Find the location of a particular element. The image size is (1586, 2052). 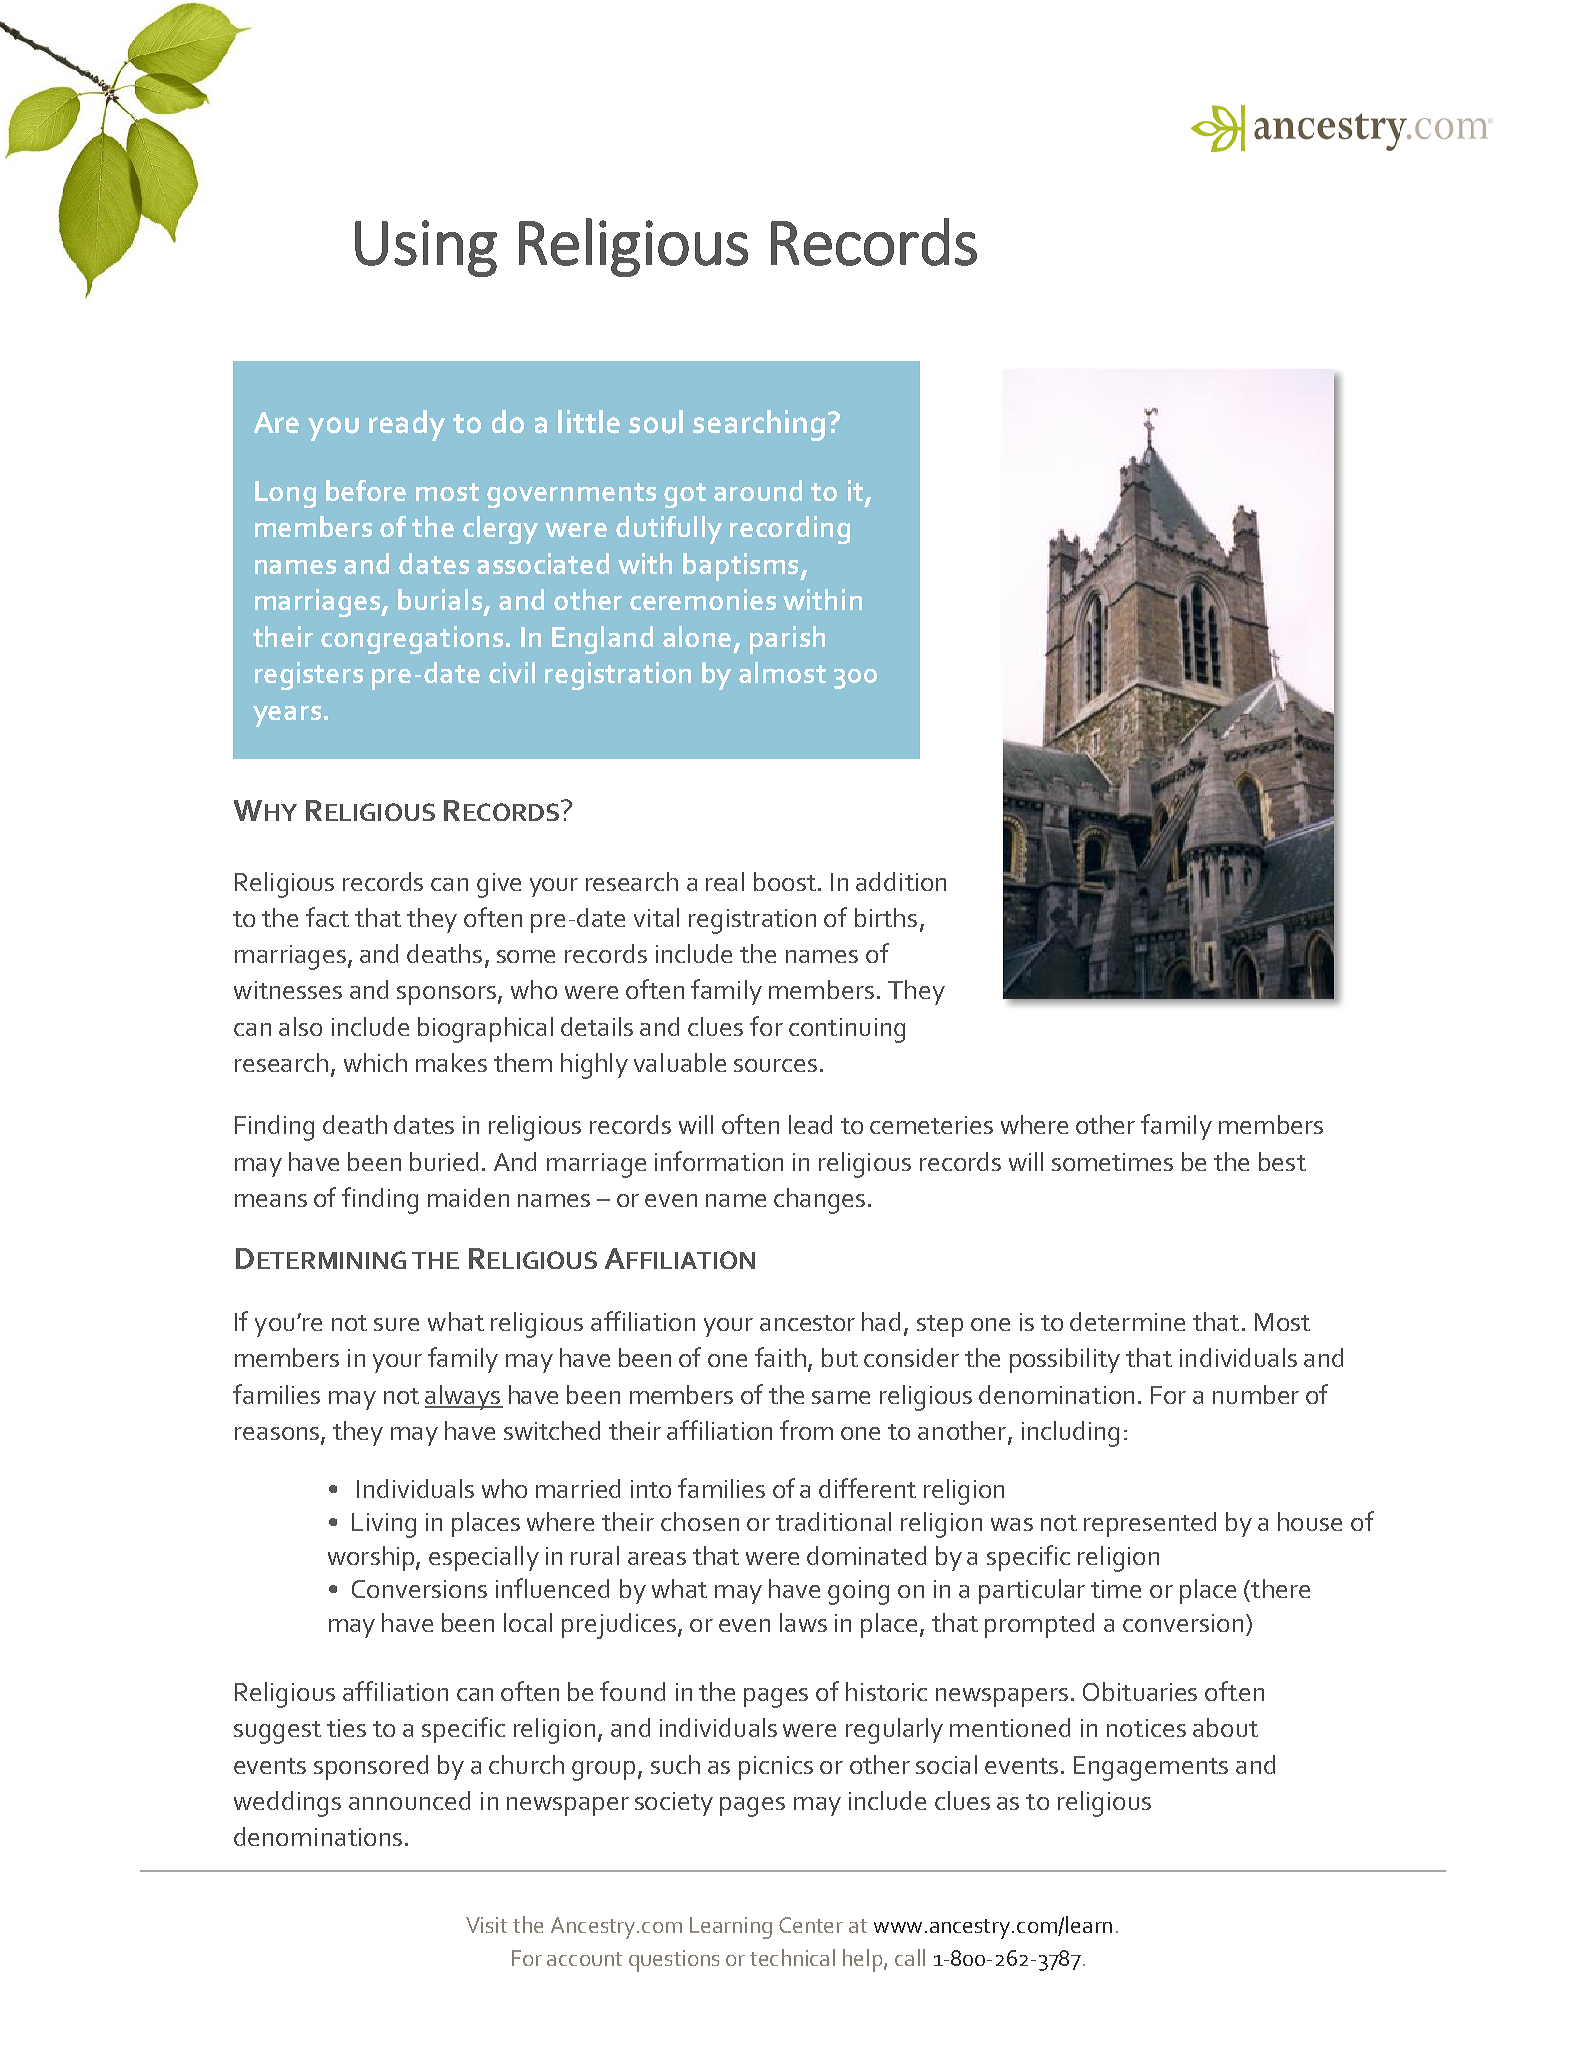

Using is located at coordinates (426, 248).
